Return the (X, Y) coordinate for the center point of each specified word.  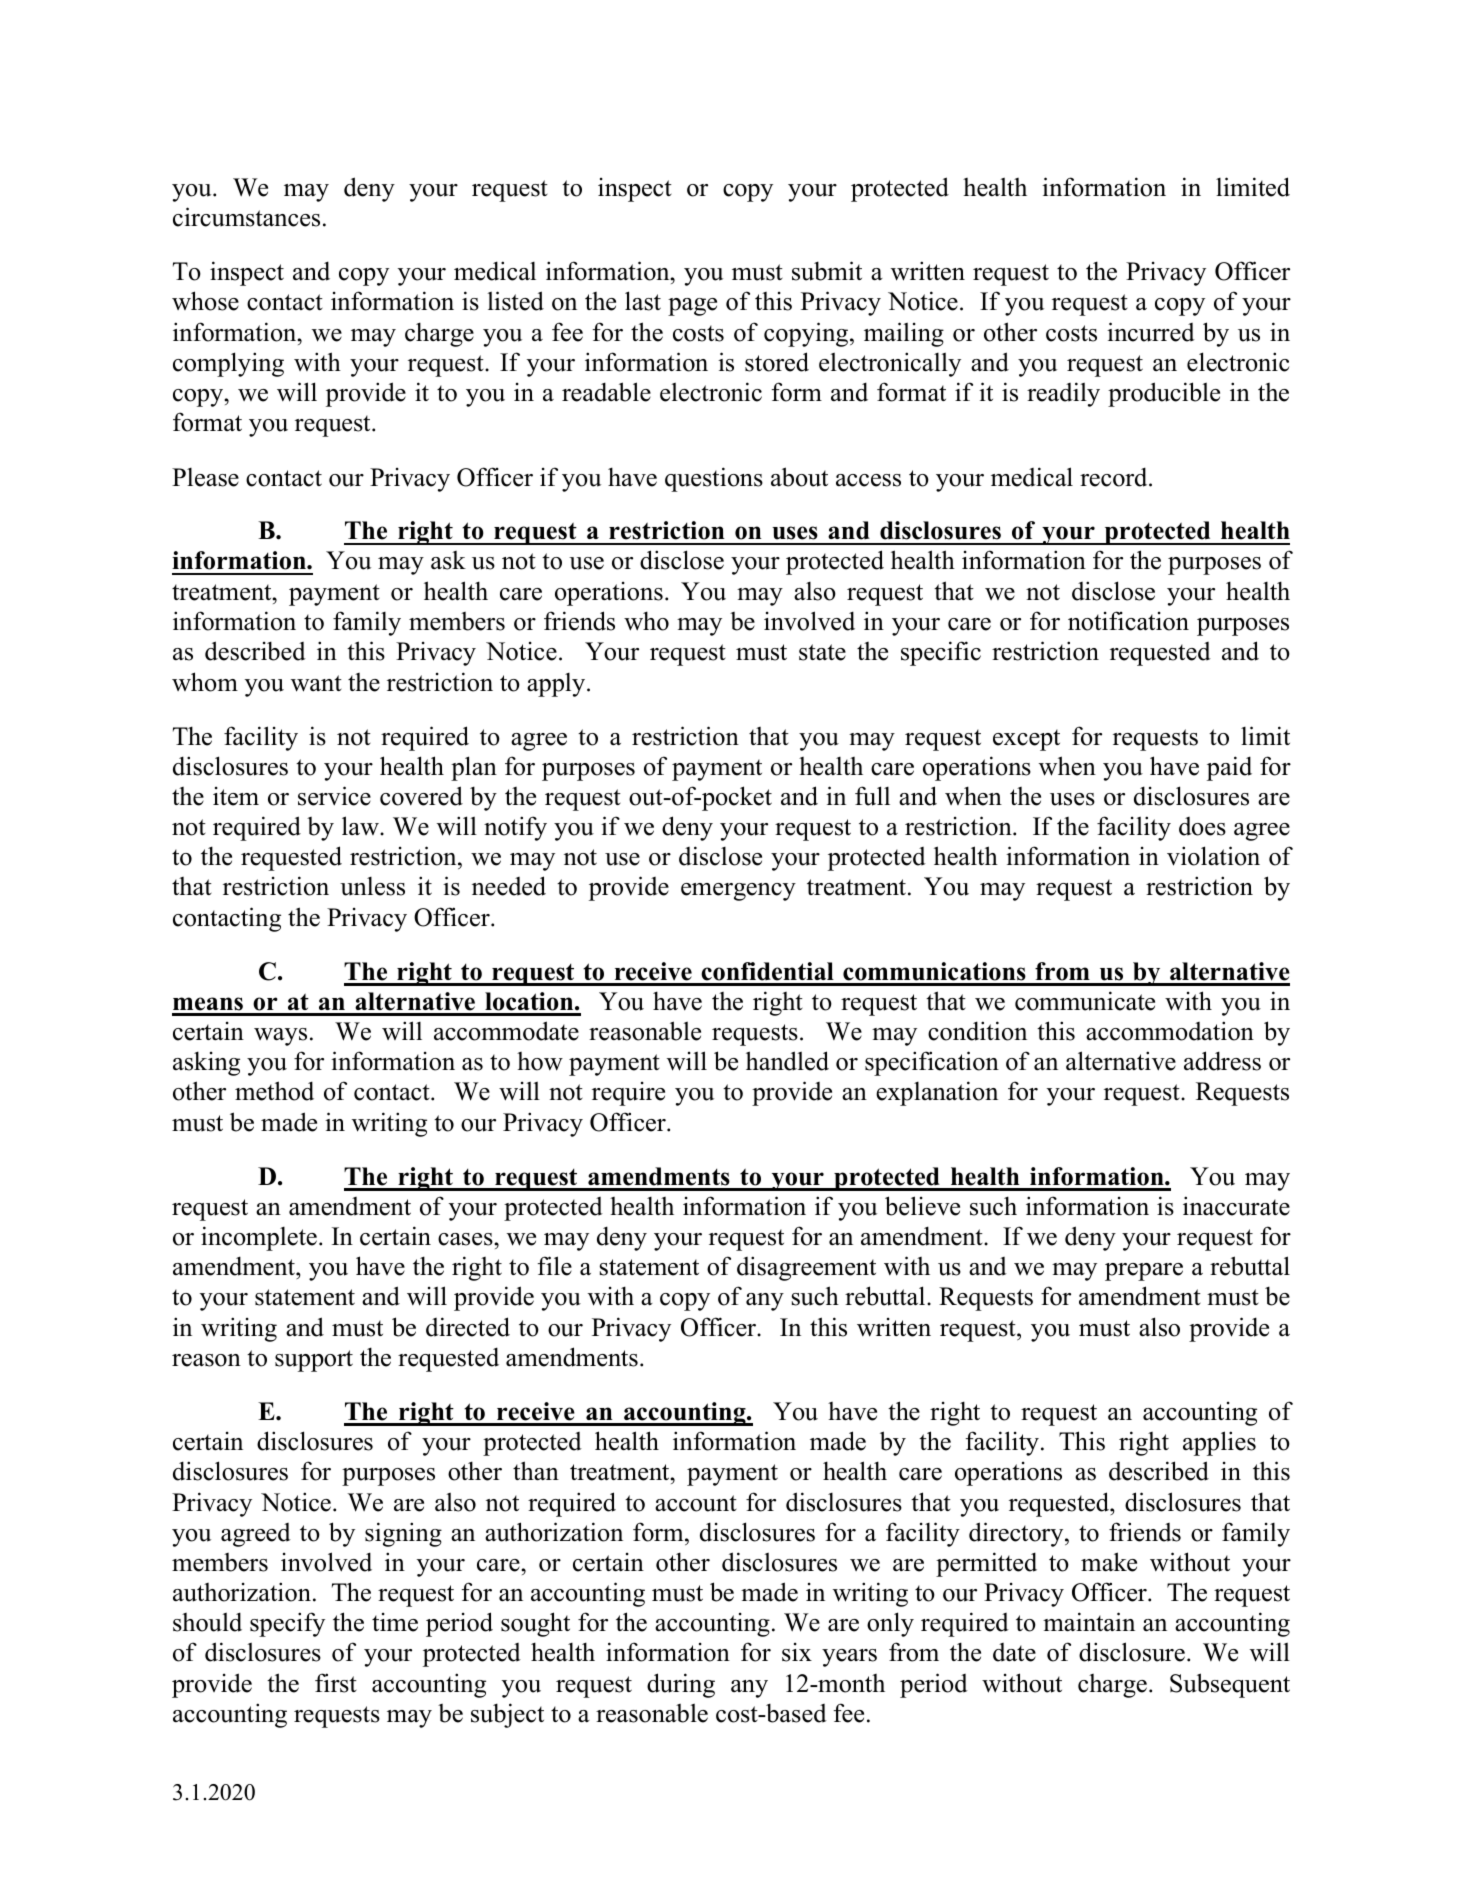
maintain (1089, 1622)
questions (714, 479)
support (314, 1361)
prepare (1144, 1272)
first (336, 1683)
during (681, 1685)
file (555, 1266)
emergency (738, 892)
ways (280, 1037)
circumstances (246, 217)
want (316, 683)
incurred (1151, 332)
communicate (1085, 1001)
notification (1128, 621)
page (692, 307)
